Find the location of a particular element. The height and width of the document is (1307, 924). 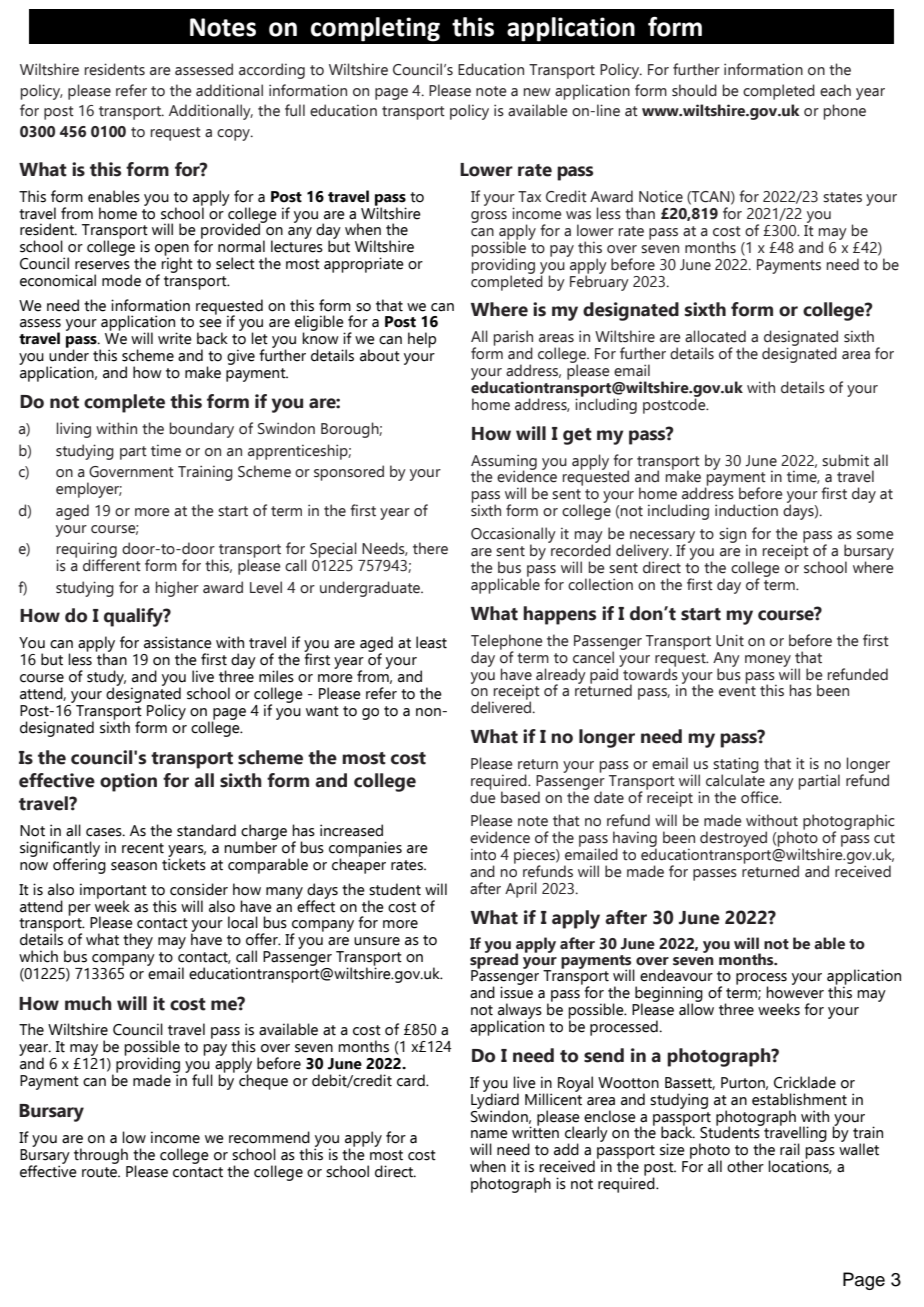

least is located at coordinates (431, 642).
